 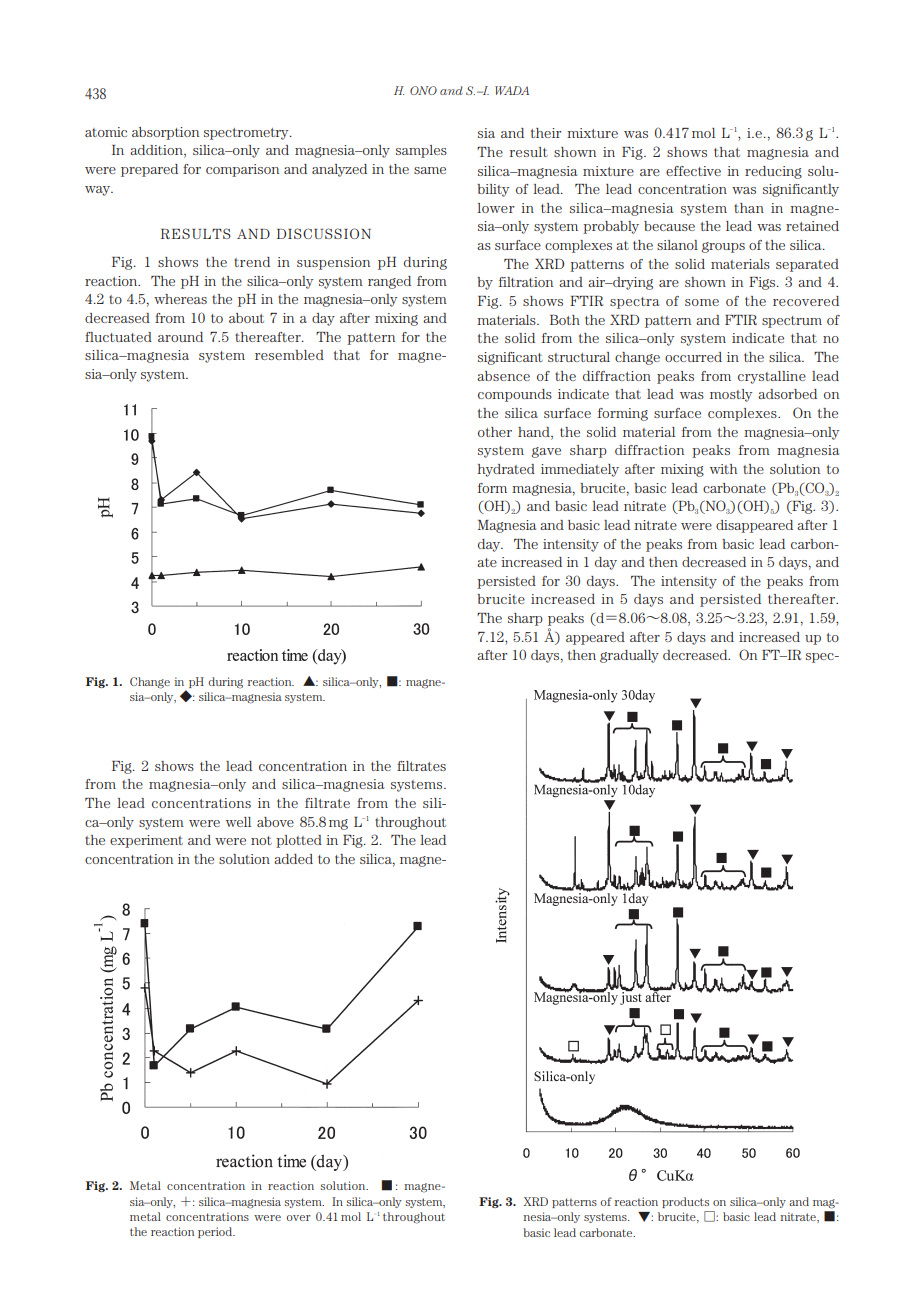 What do you see at coordinates (216, 1232) in the screenshot?
I see `period` at bounding box center [216, 1232].
